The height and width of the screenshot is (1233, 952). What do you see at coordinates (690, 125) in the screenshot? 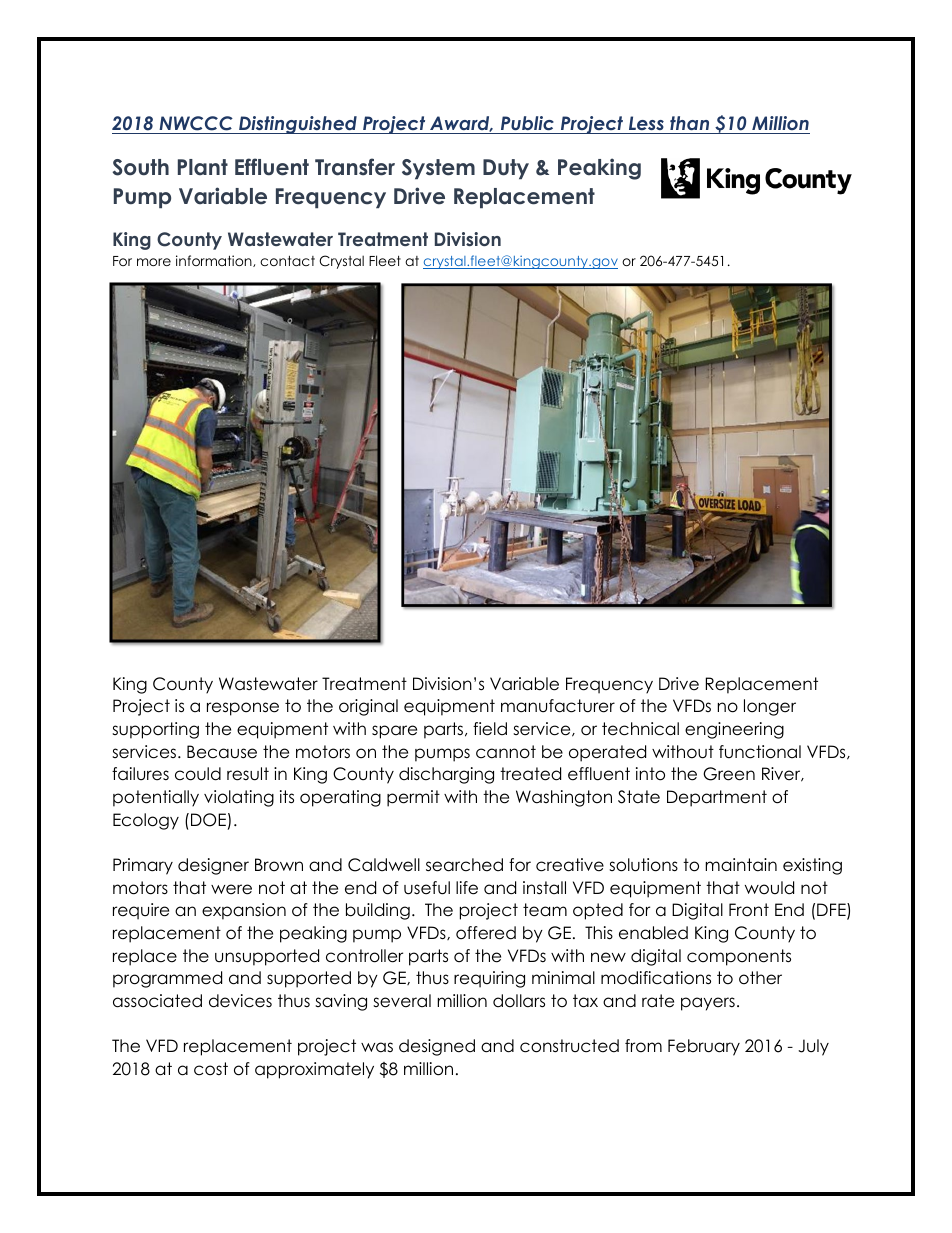
I see `than` at bounding box center [690, 125].
